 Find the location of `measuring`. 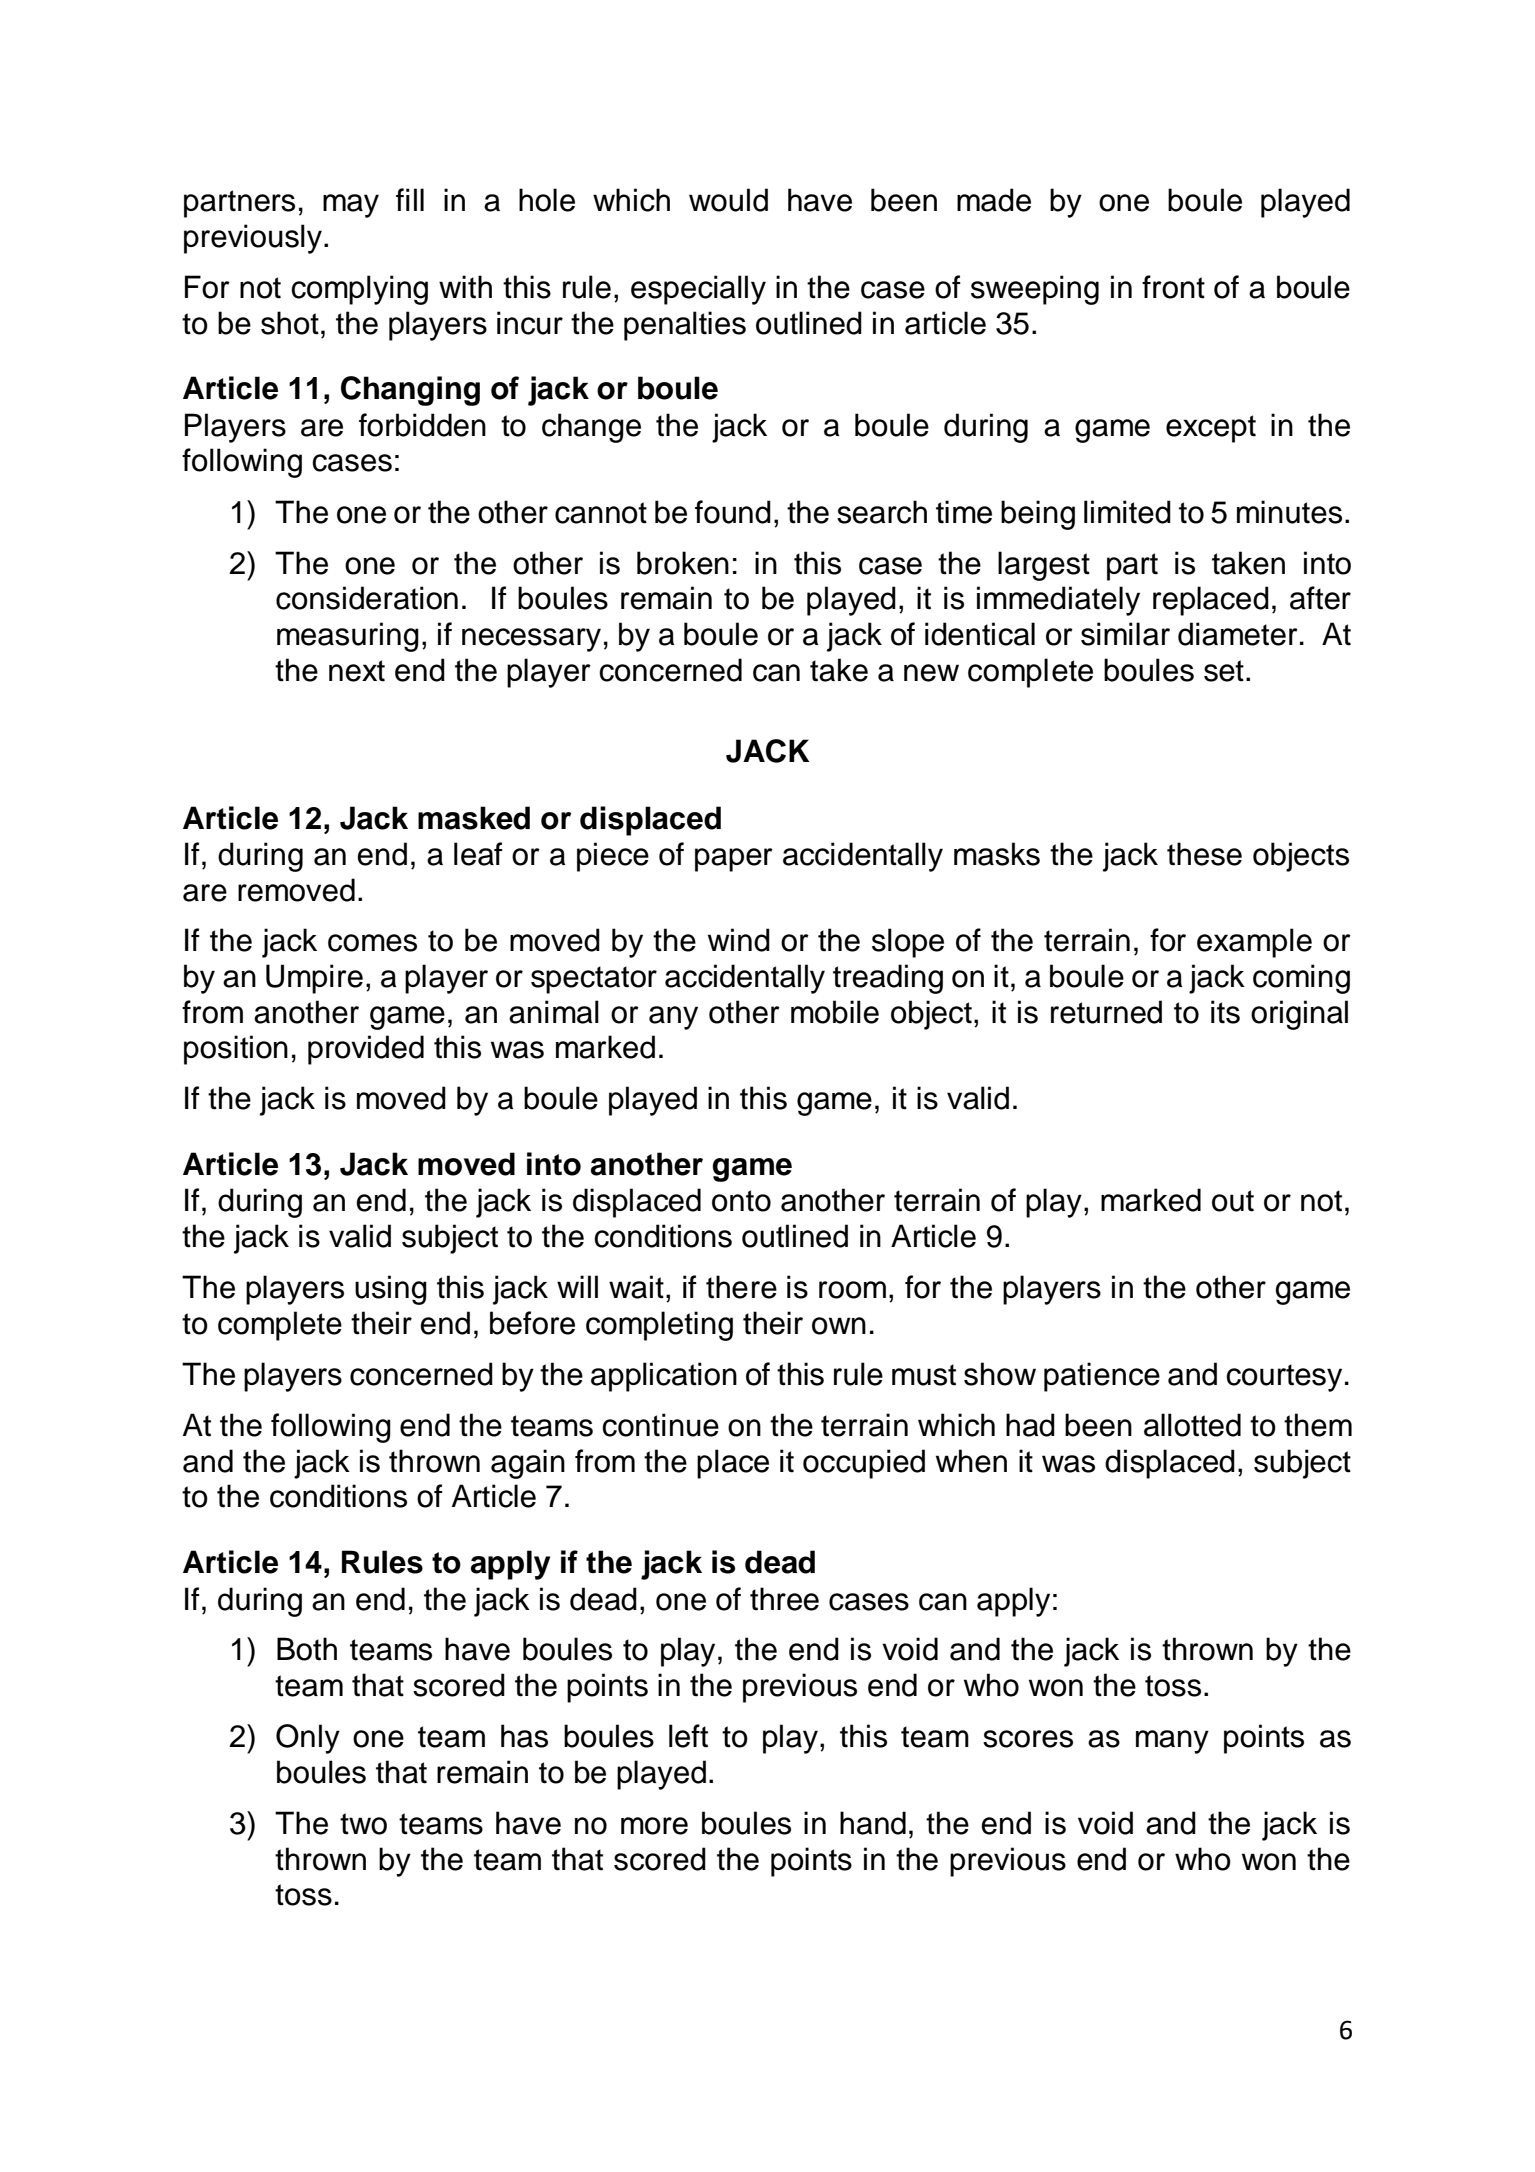

measuring is located at coordinates (348, 637).
